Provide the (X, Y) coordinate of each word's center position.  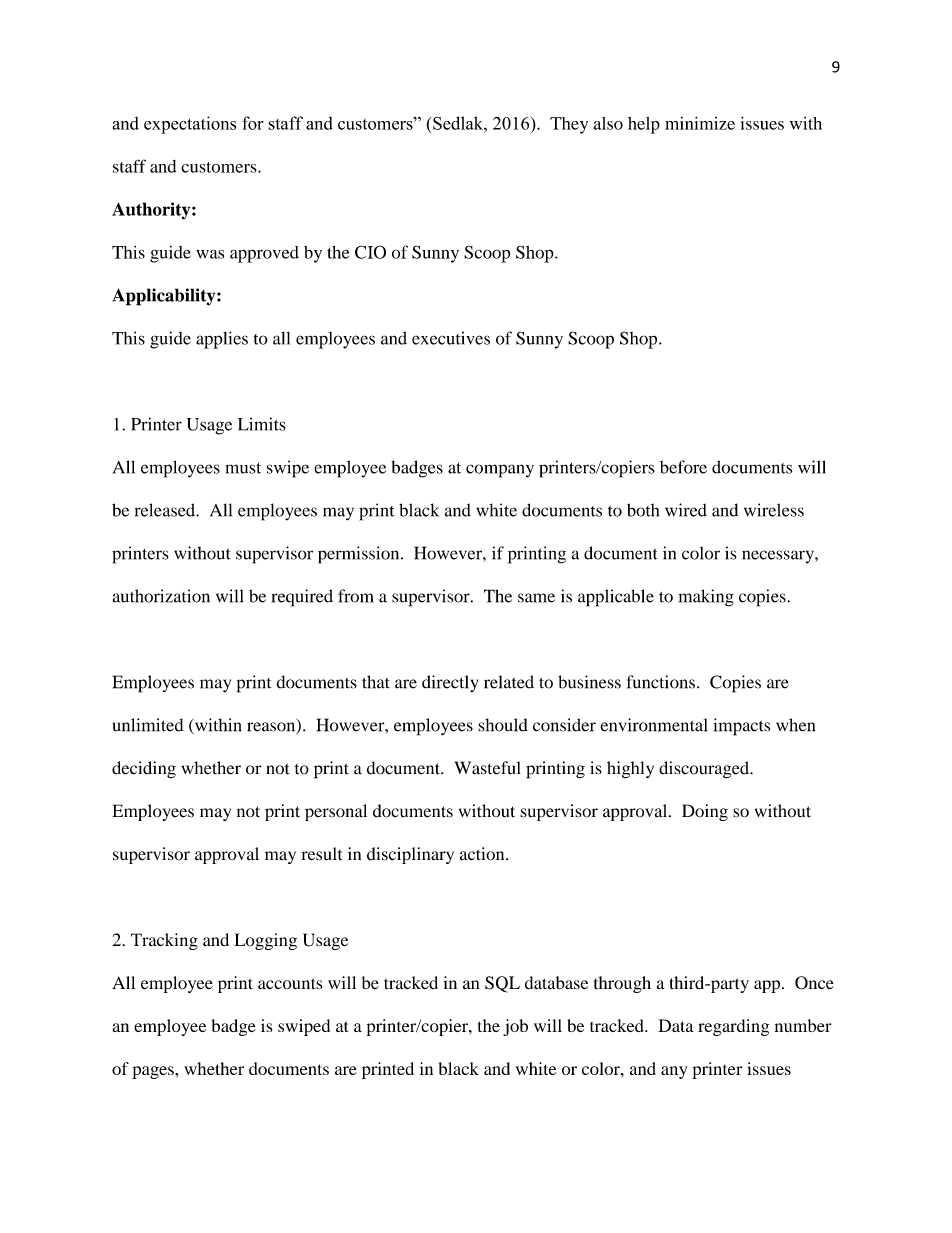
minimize (700, 123)
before (683, 467)
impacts (741, 727)
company (500, 471)
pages (154, 1072)
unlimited (148, 725)
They (569, 125)
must (243, 468)
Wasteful (488, 768)
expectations (190, 125)
